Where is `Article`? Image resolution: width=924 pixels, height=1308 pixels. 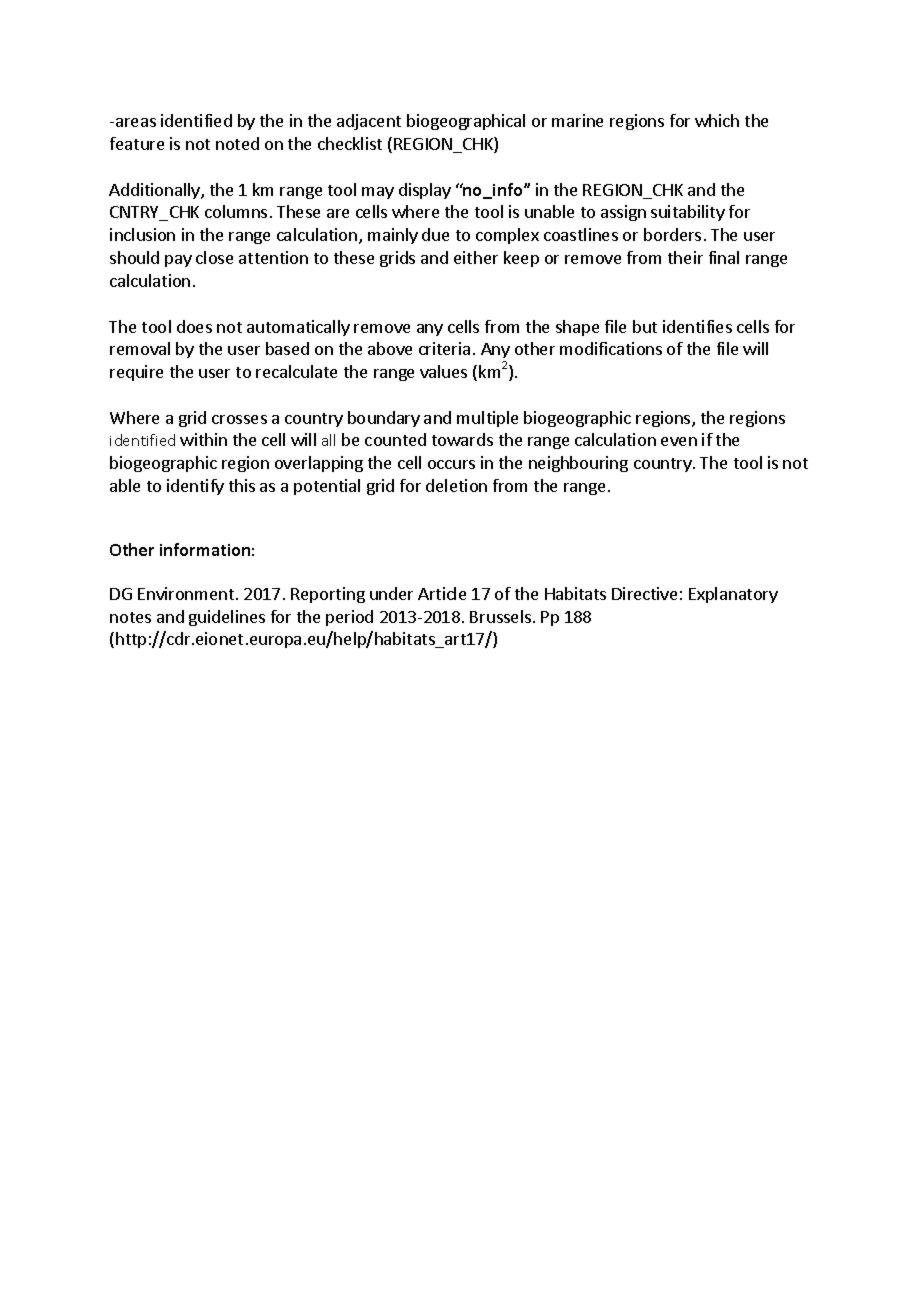 Article is located at coordinates (442, 593).
